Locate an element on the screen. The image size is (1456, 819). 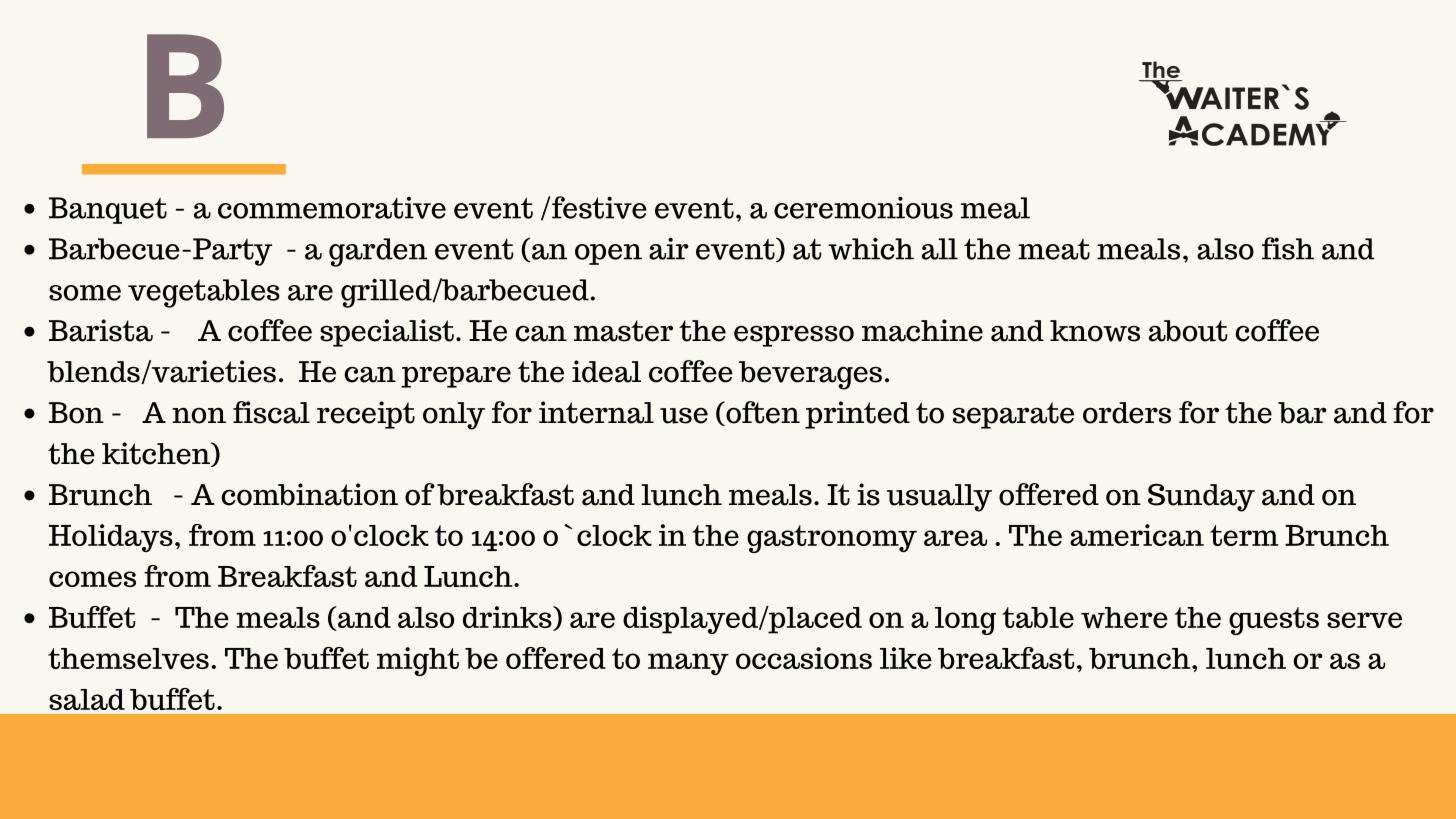
commemorative is located at coordinates (332, 207).
